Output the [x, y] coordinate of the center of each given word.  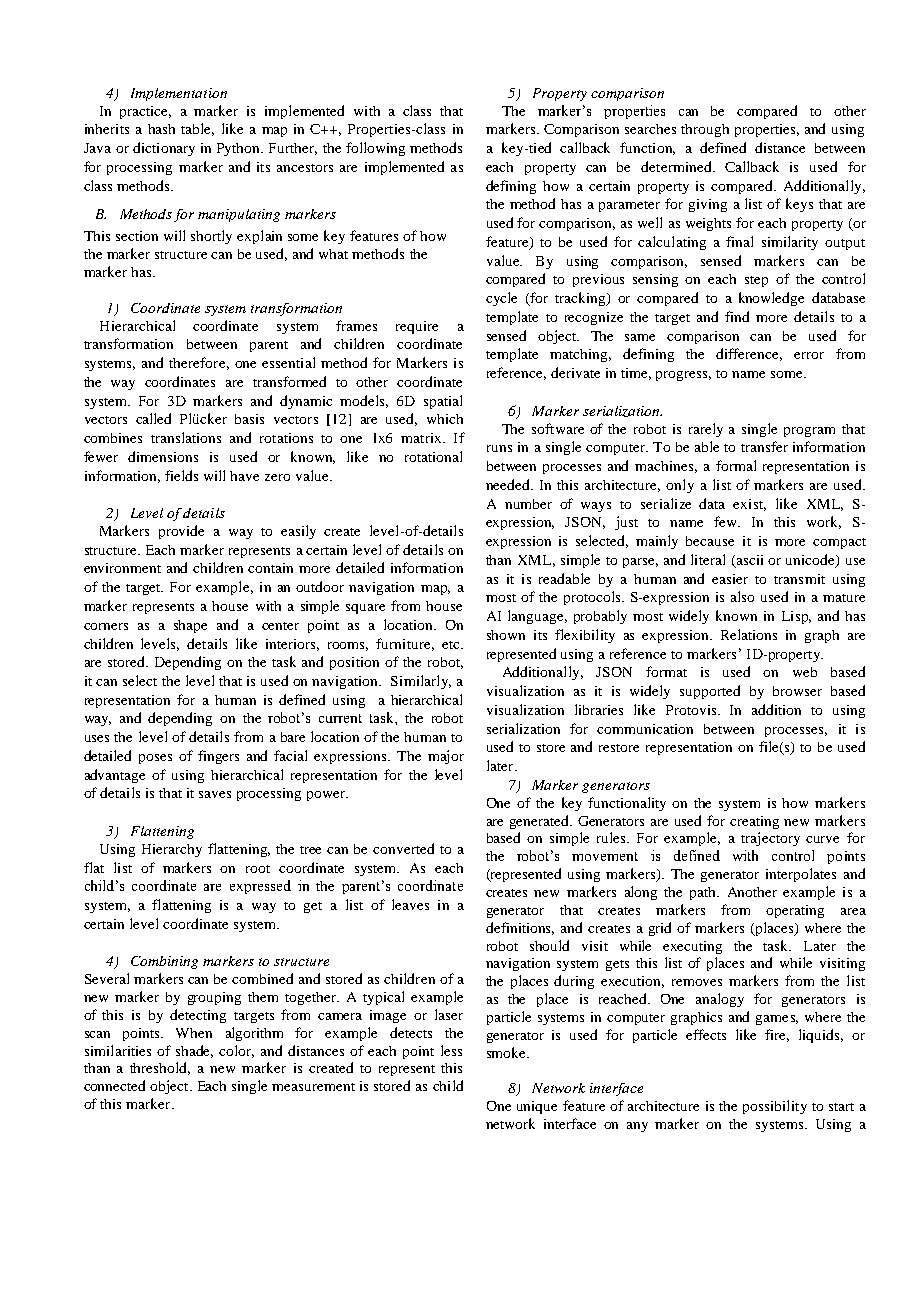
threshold [160, 1068]
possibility [775, 1107]
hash [161, 129]
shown [506, 635]
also [742, 596]
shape [190, 626]
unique [537, 1107]
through [705, 130]
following [375, 149]
